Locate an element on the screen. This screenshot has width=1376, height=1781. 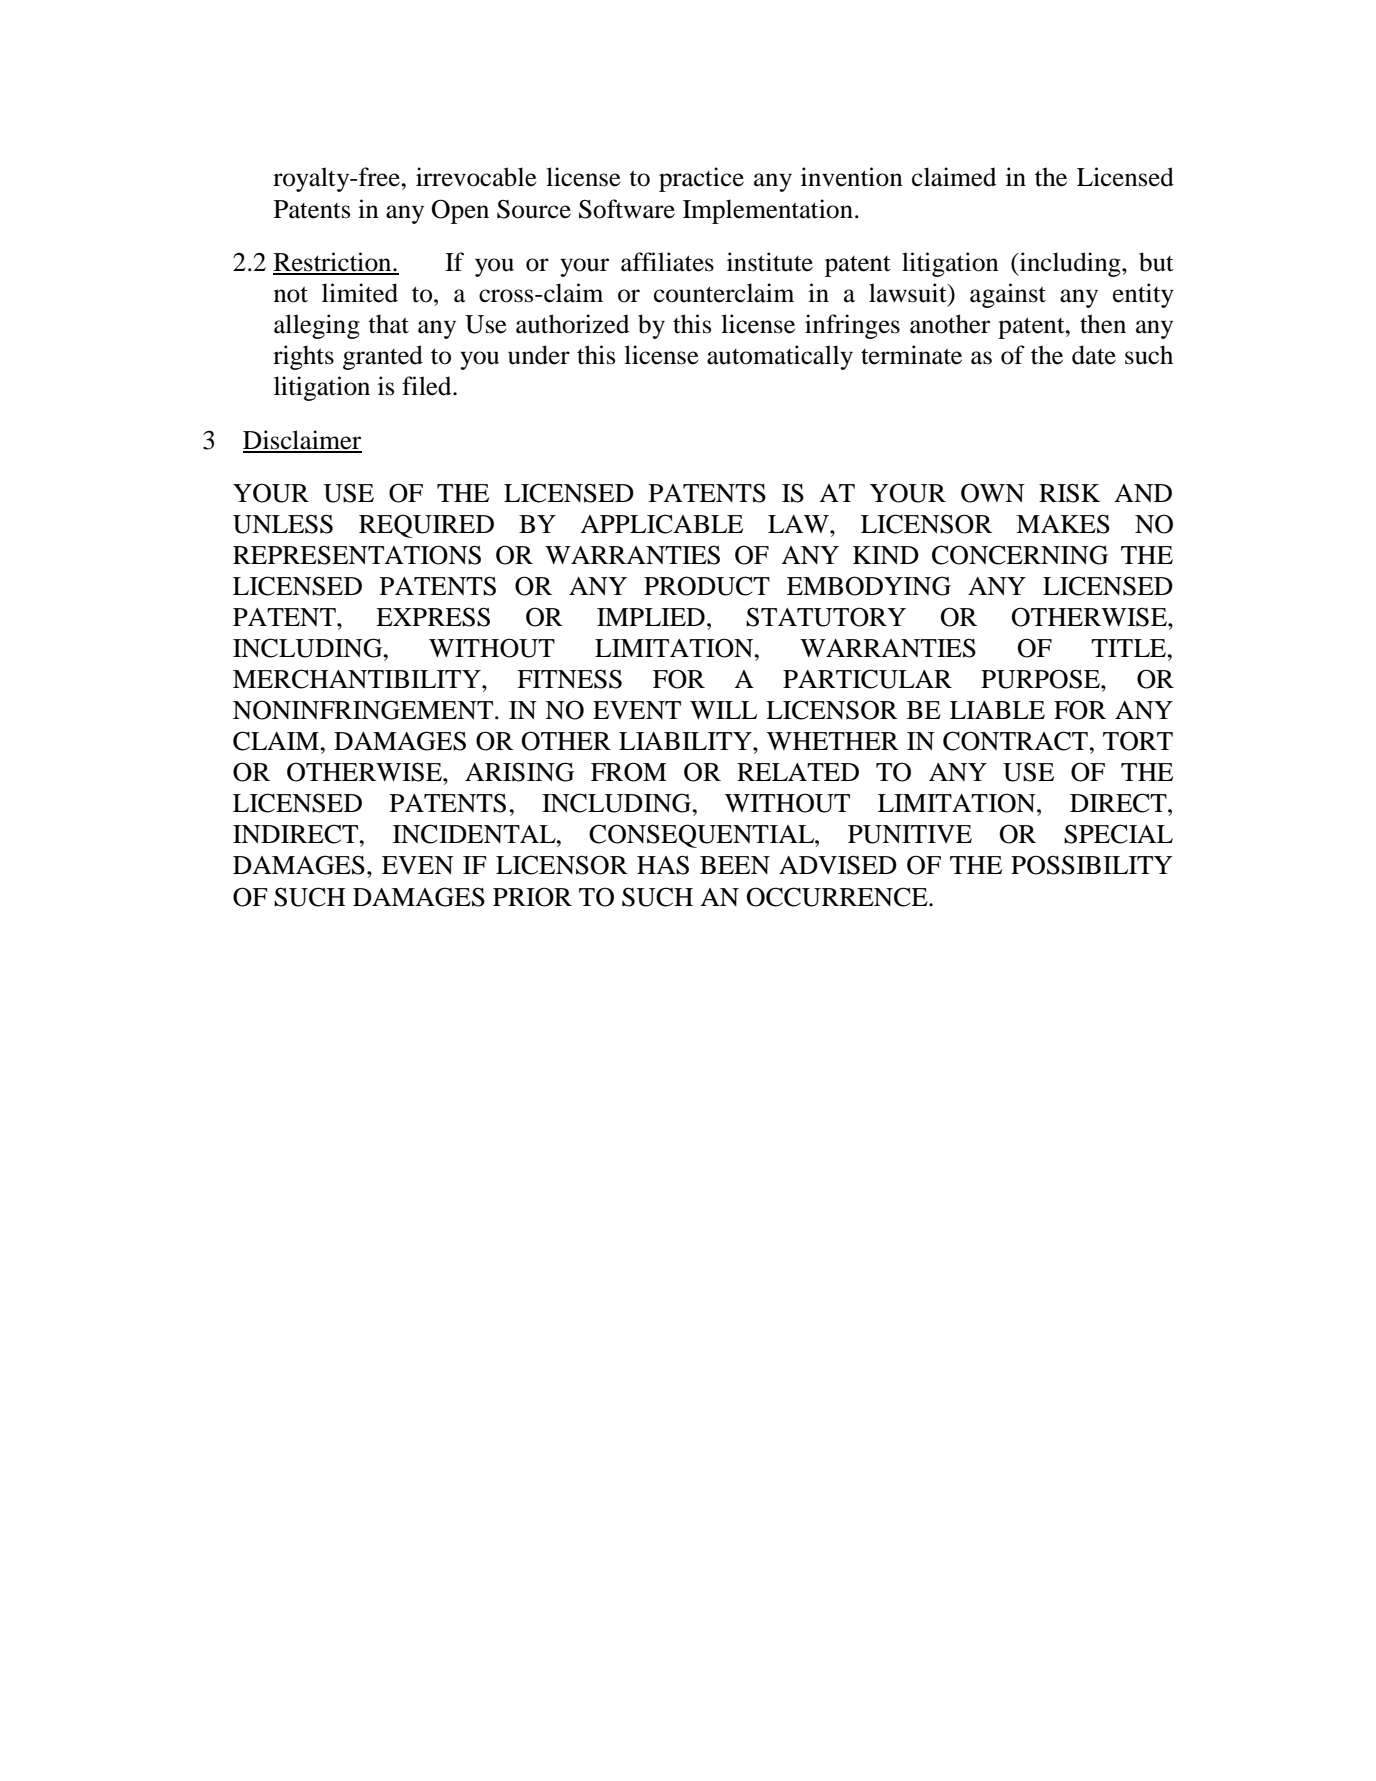
MAKES is located at coordinates (1063, 524).
